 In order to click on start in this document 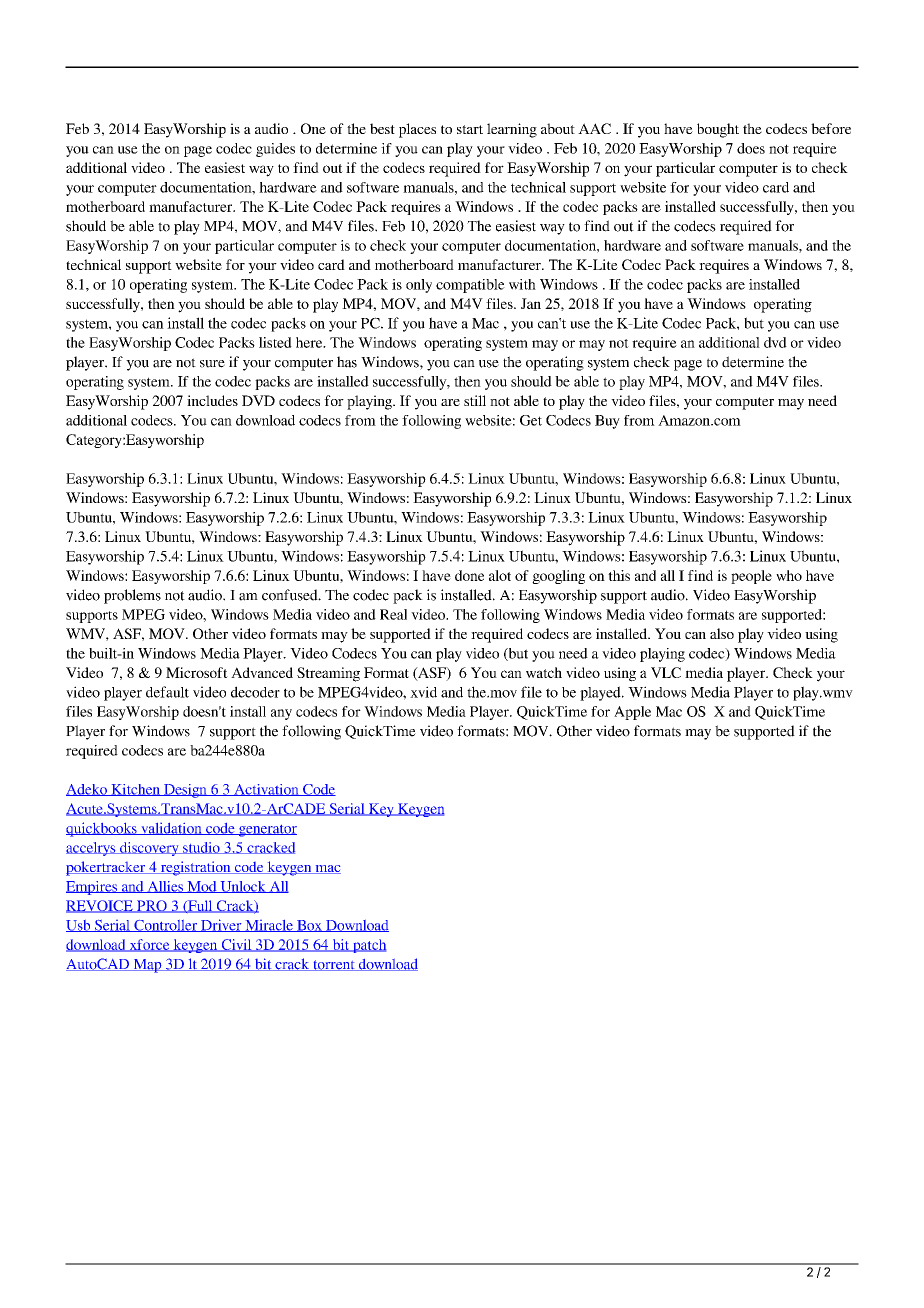, I will do `click(470, 129)`.
